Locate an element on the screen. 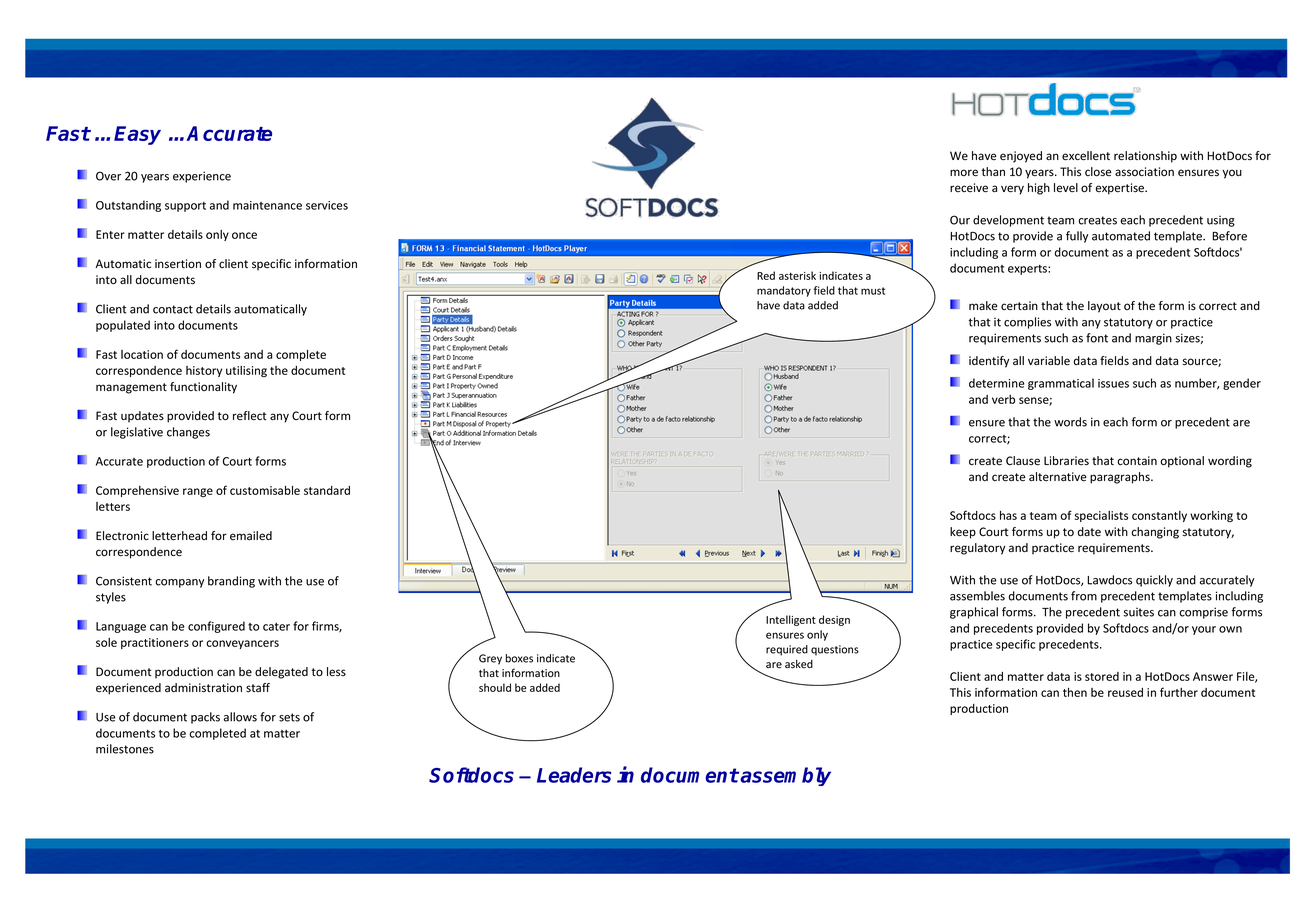 The image size is (1308, 924). Easy is located at coordinates (137, 135).
